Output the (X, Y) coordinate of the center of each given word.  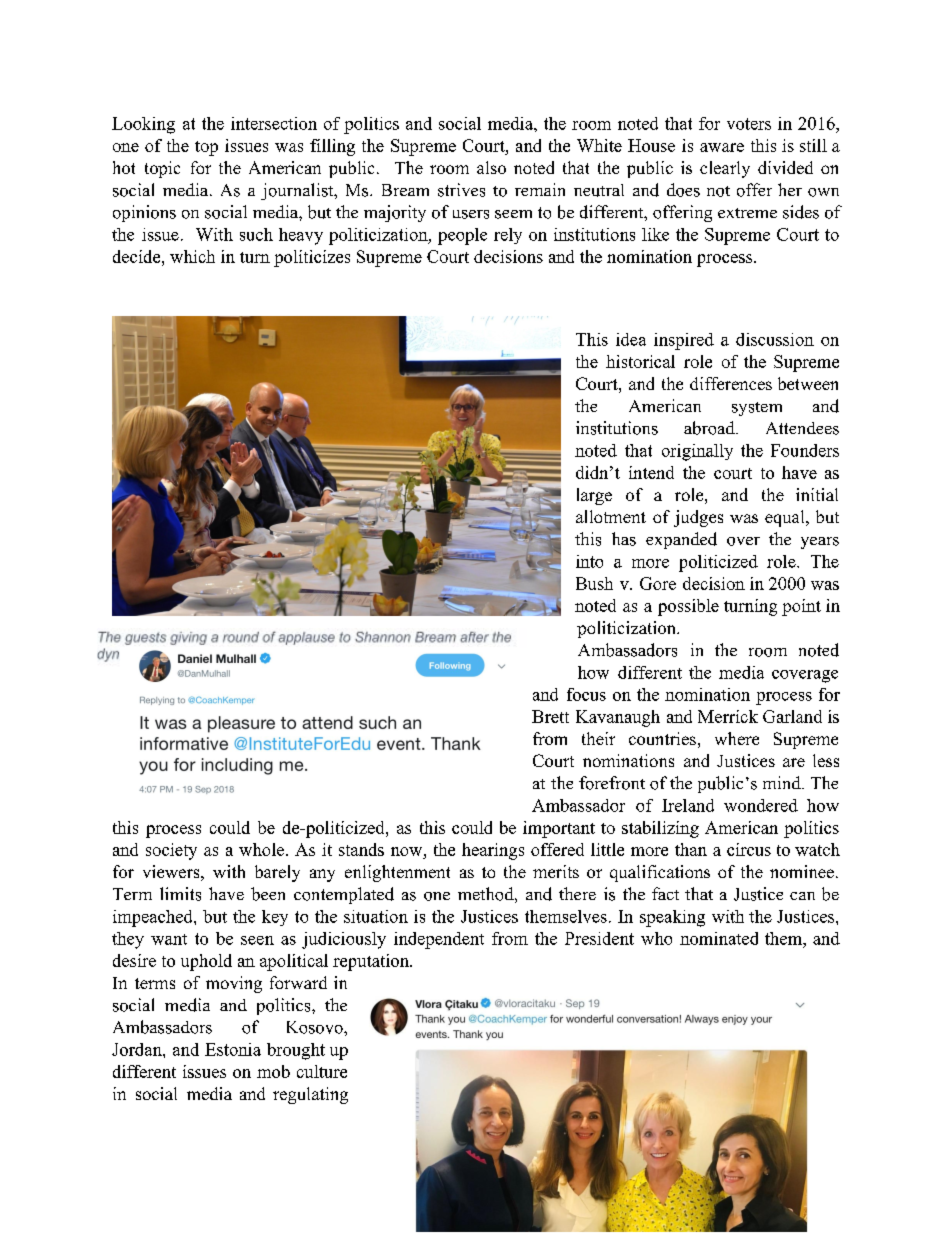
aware (722, 147)
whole (263, 849)
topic (162, 169)
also (491, 167)
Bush (594, 583)
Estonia (233, 1049)
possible (688, 607)
